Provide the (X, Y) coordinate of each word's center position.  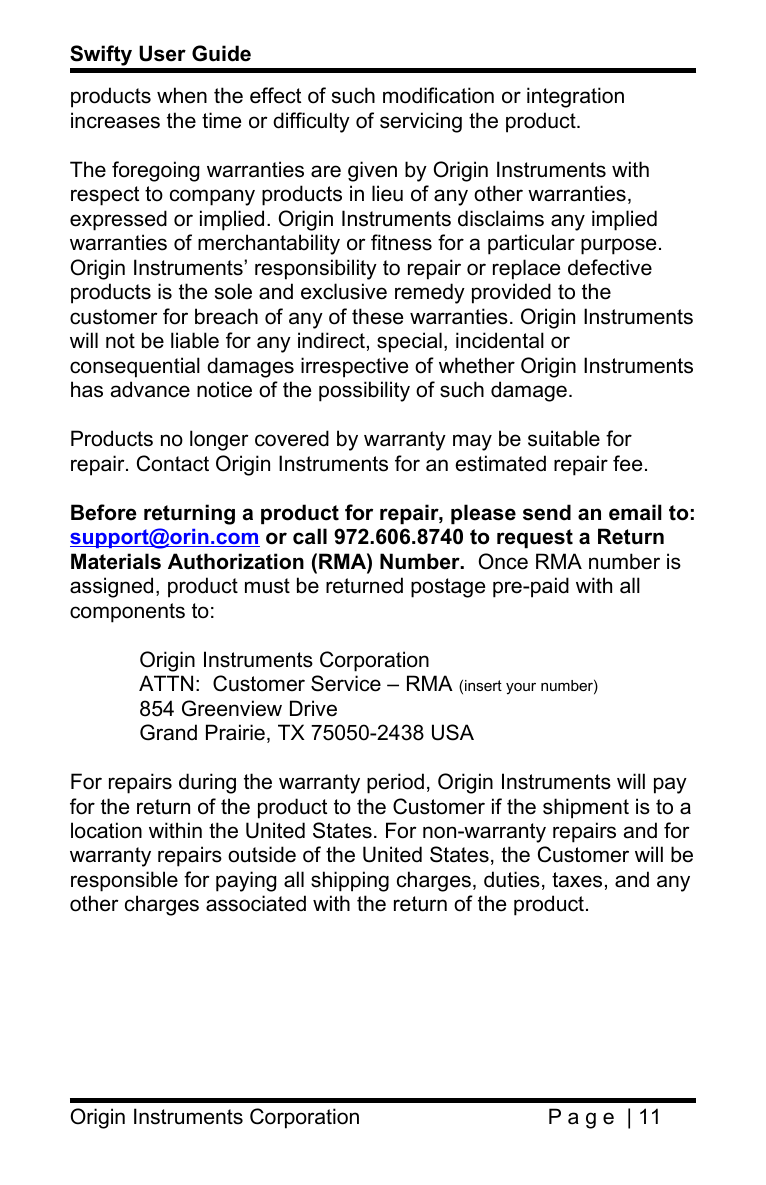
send (547, 512)
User (162, 53)
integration (575, 97)
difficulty (311, 122)
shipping (350, 881)
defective (610, 267)
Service (346, 683)
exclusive (344, 291)
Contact (173, 463)
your (521, 689)
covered (292, 438)
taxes (577, 880)
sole (233, 291)
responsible (124, 881)
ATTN (166, 683)
